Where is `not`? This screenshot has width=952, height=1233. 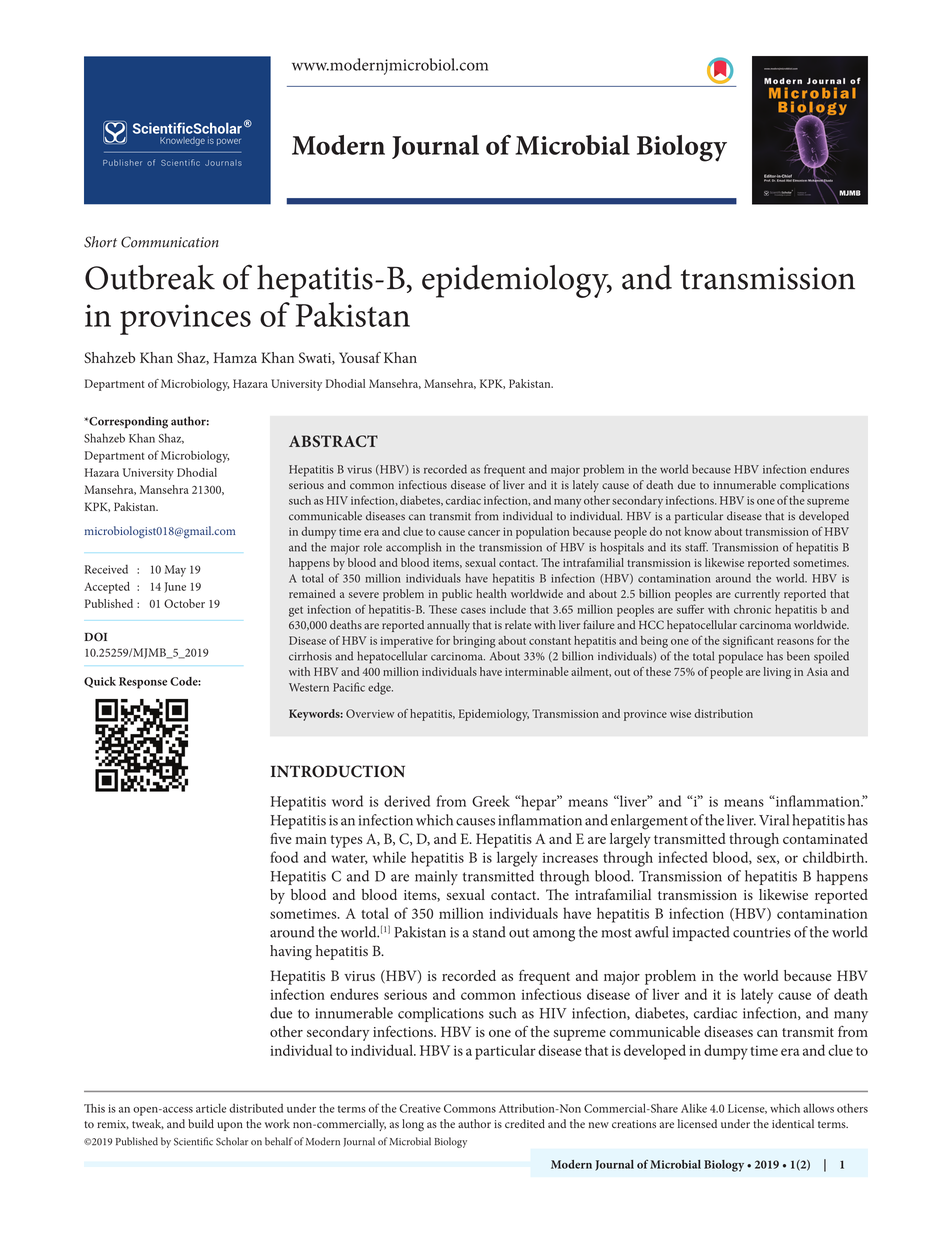 not is located at coordinates (673, 532).
